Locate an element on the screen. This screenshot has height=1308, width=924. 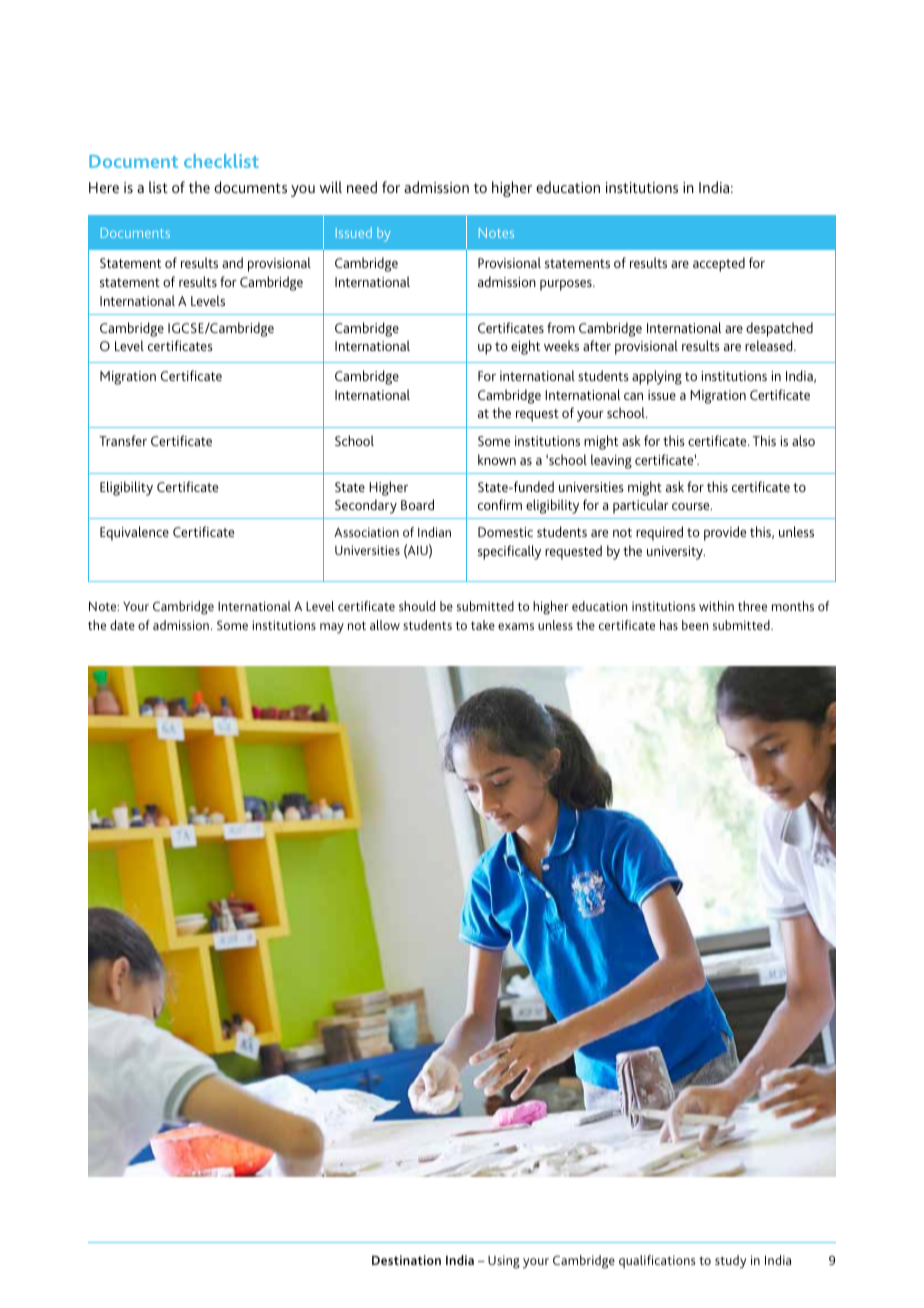
Destination is located at coordinates (406, 1260).
